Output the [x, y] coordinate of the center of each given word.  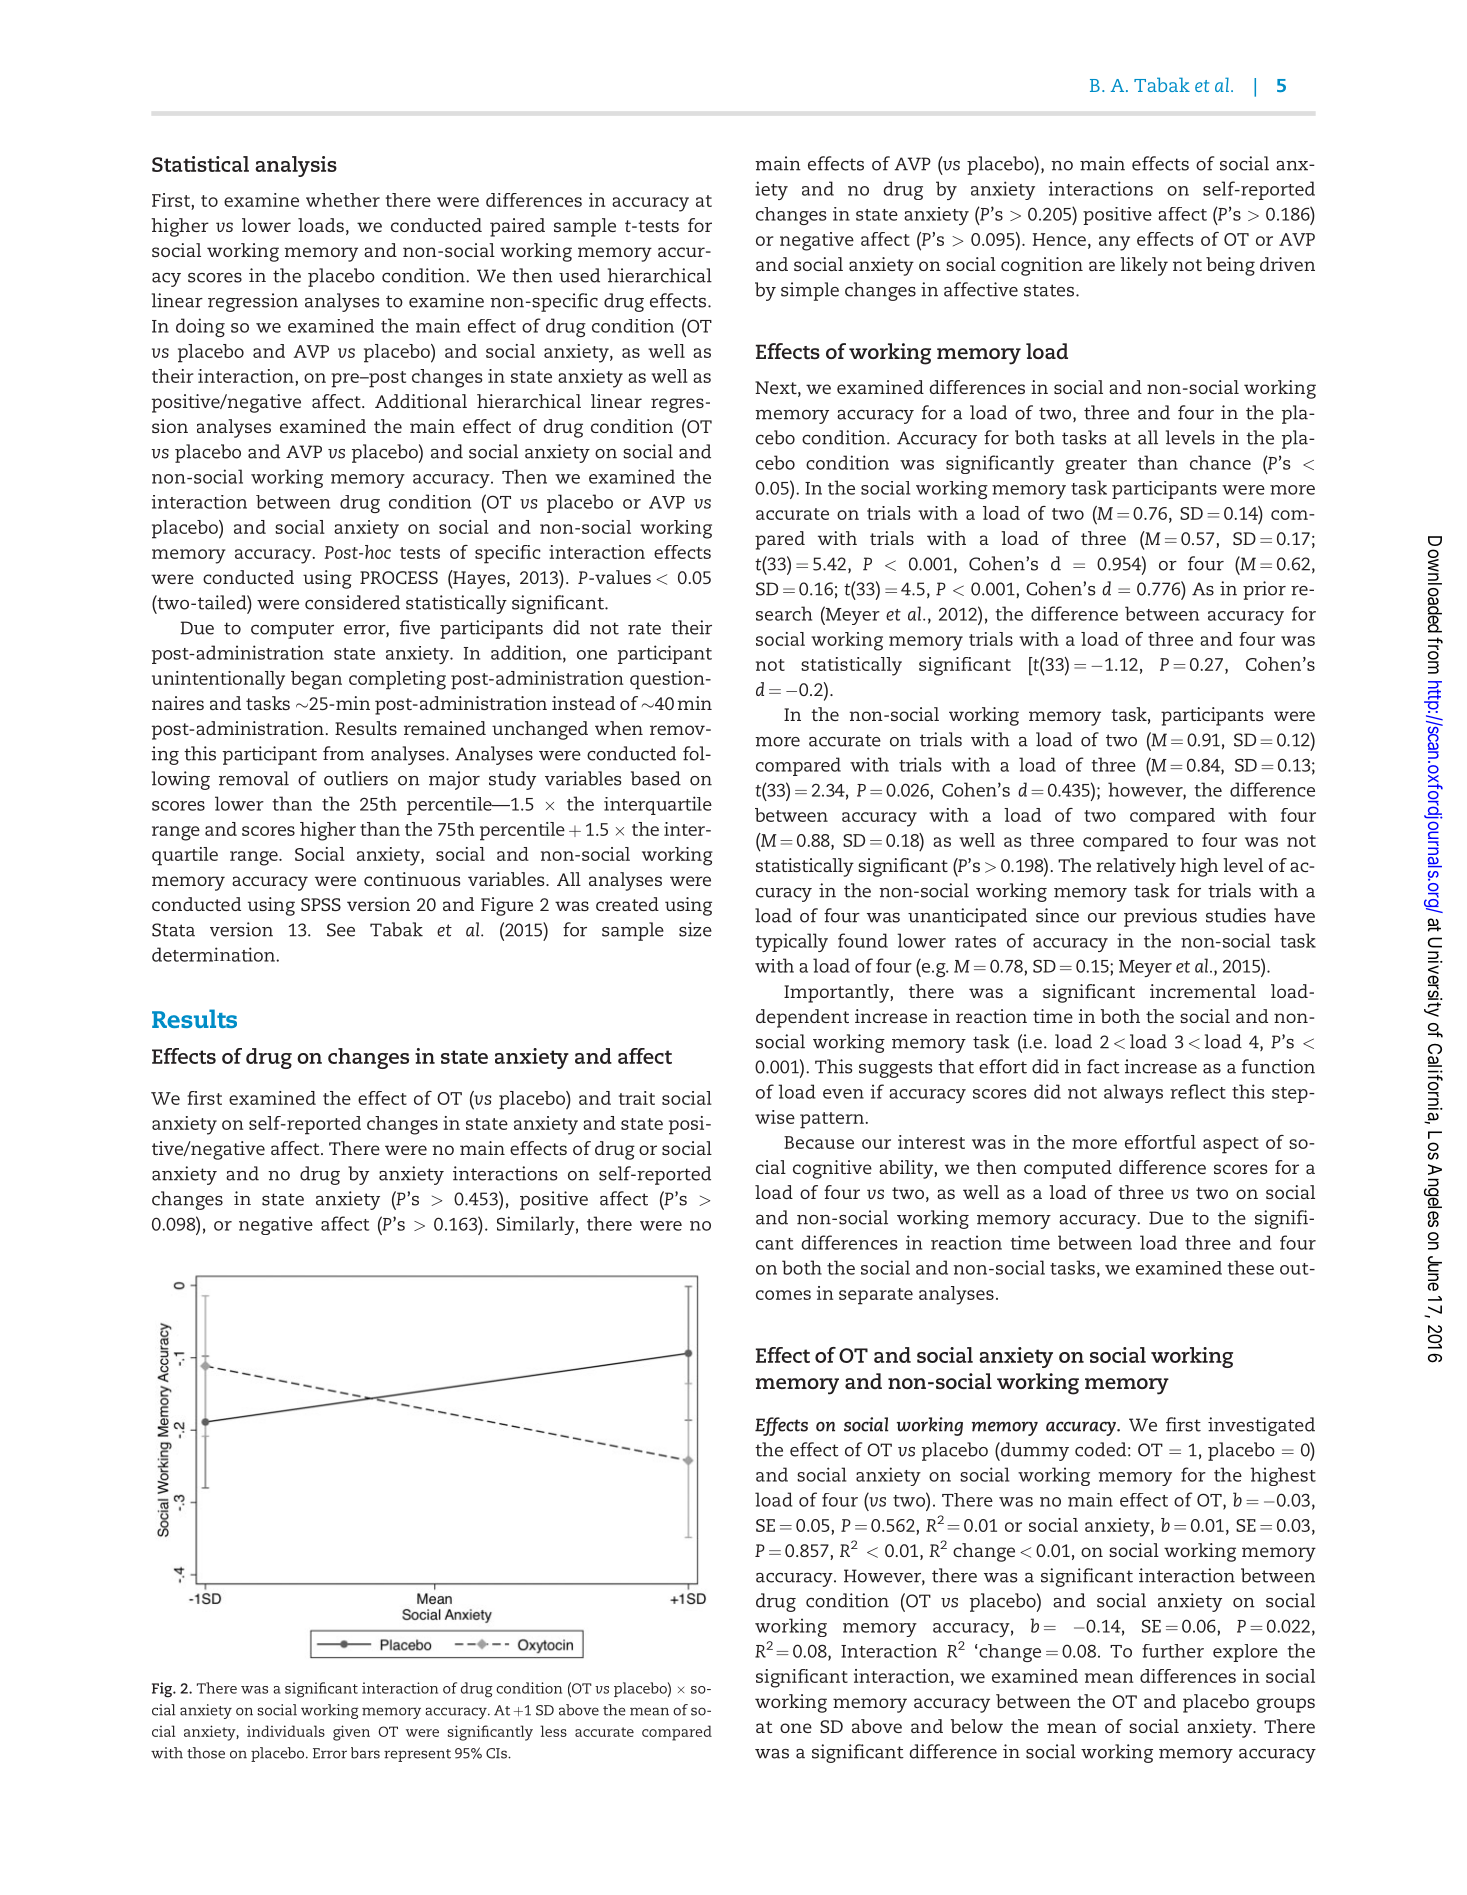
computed [1068, 1169]
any [1114, 243]
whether [343, 200]
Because [819, 1142]
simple [810, 291]
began [316, 680]
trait [637, 1098]
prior [1264, 590]
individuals [286, 1731]
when [619, 728]
